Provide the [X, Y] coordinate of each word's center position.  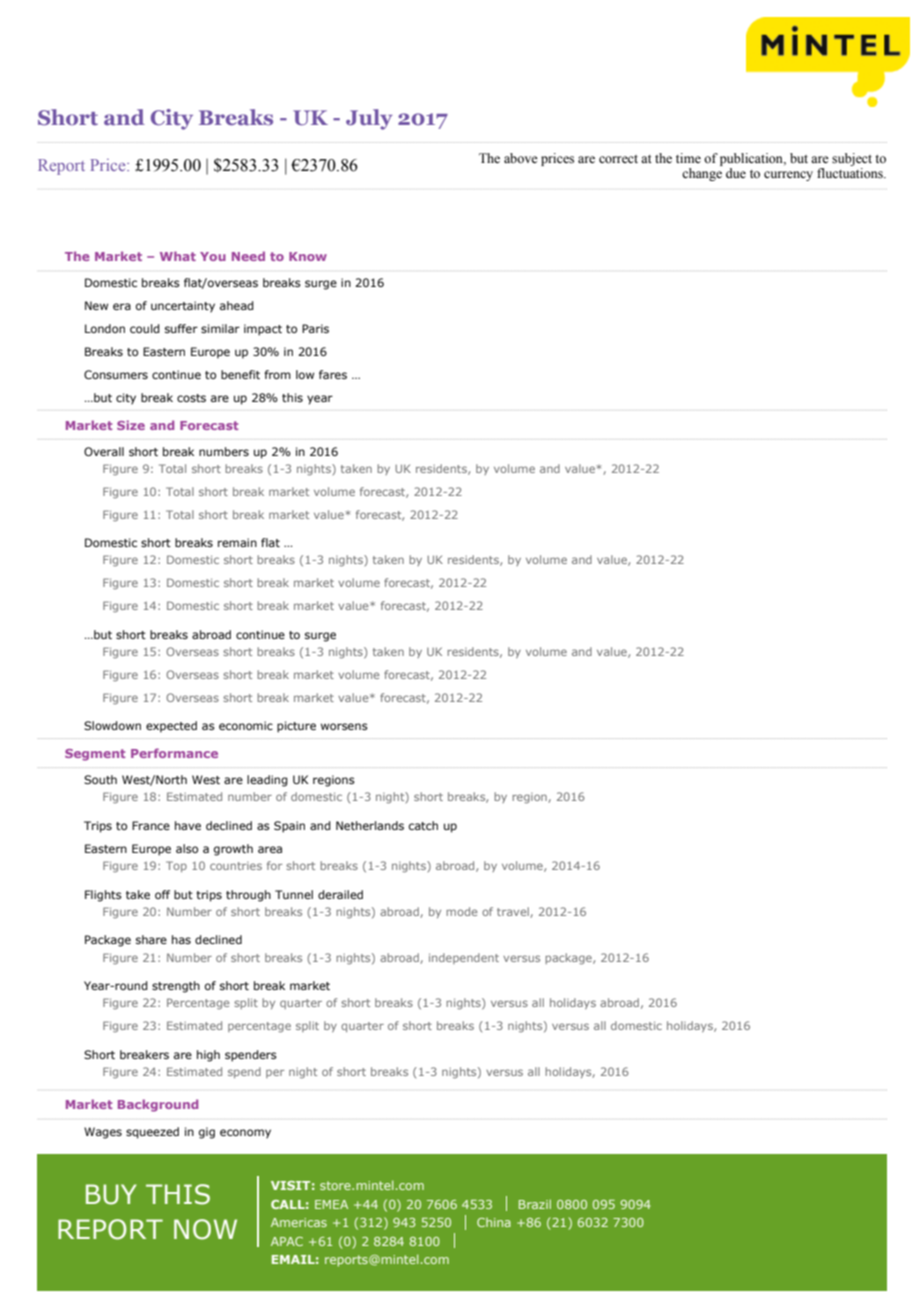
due [736, 173]
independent [464, 958]
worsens [344, 726]
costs [191, 398]
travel [514, 912]
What [178, 256]
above [521, 158]
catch [423, 825]
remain [237, 542]
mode [461, 911]
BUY [111, 1194]
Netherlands [370, 825]
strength [176, 987]
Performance [174, 753]
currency [788, 176]
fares [333, 374]
